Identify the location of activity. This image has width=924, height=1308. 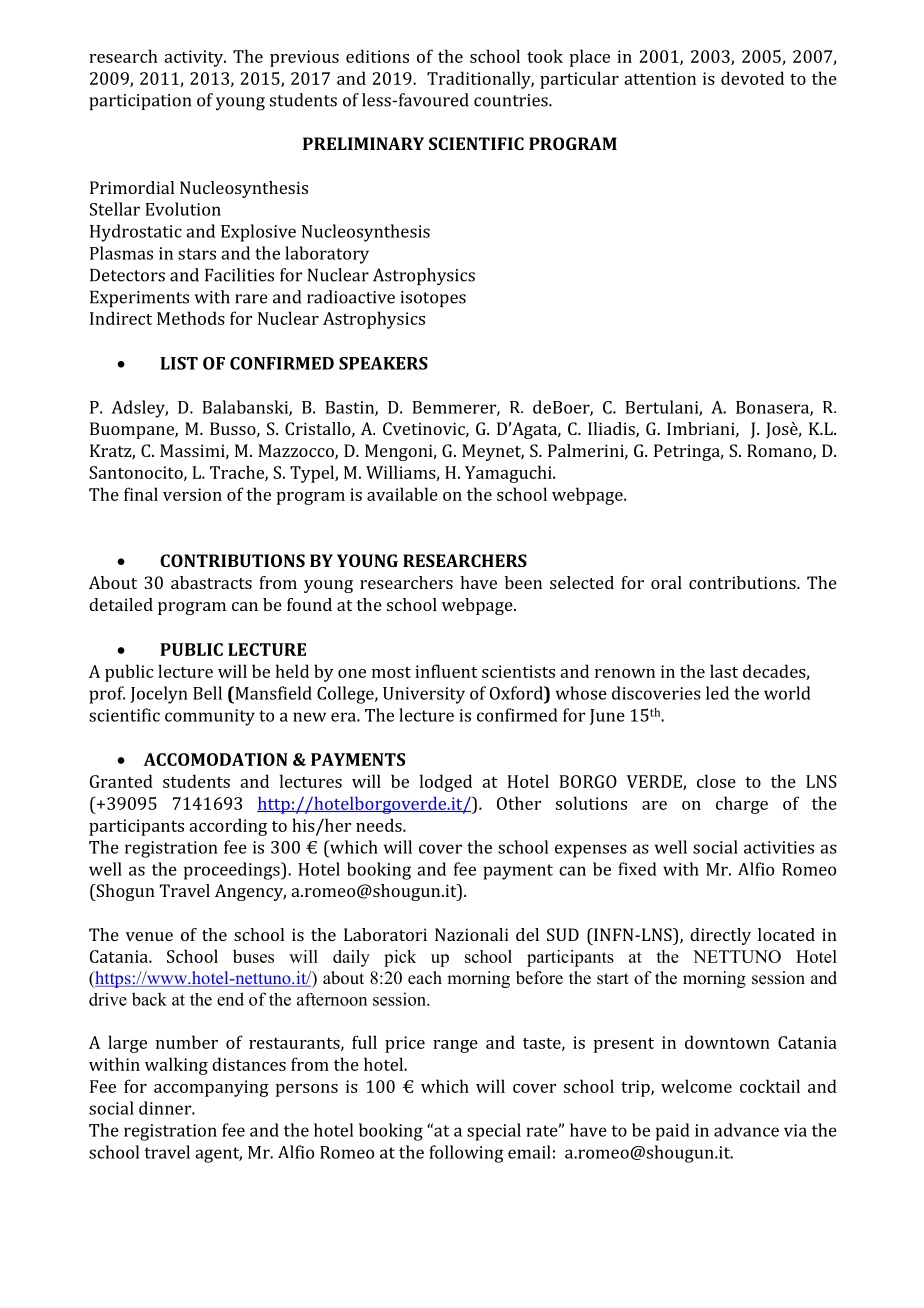
(195, 58).
